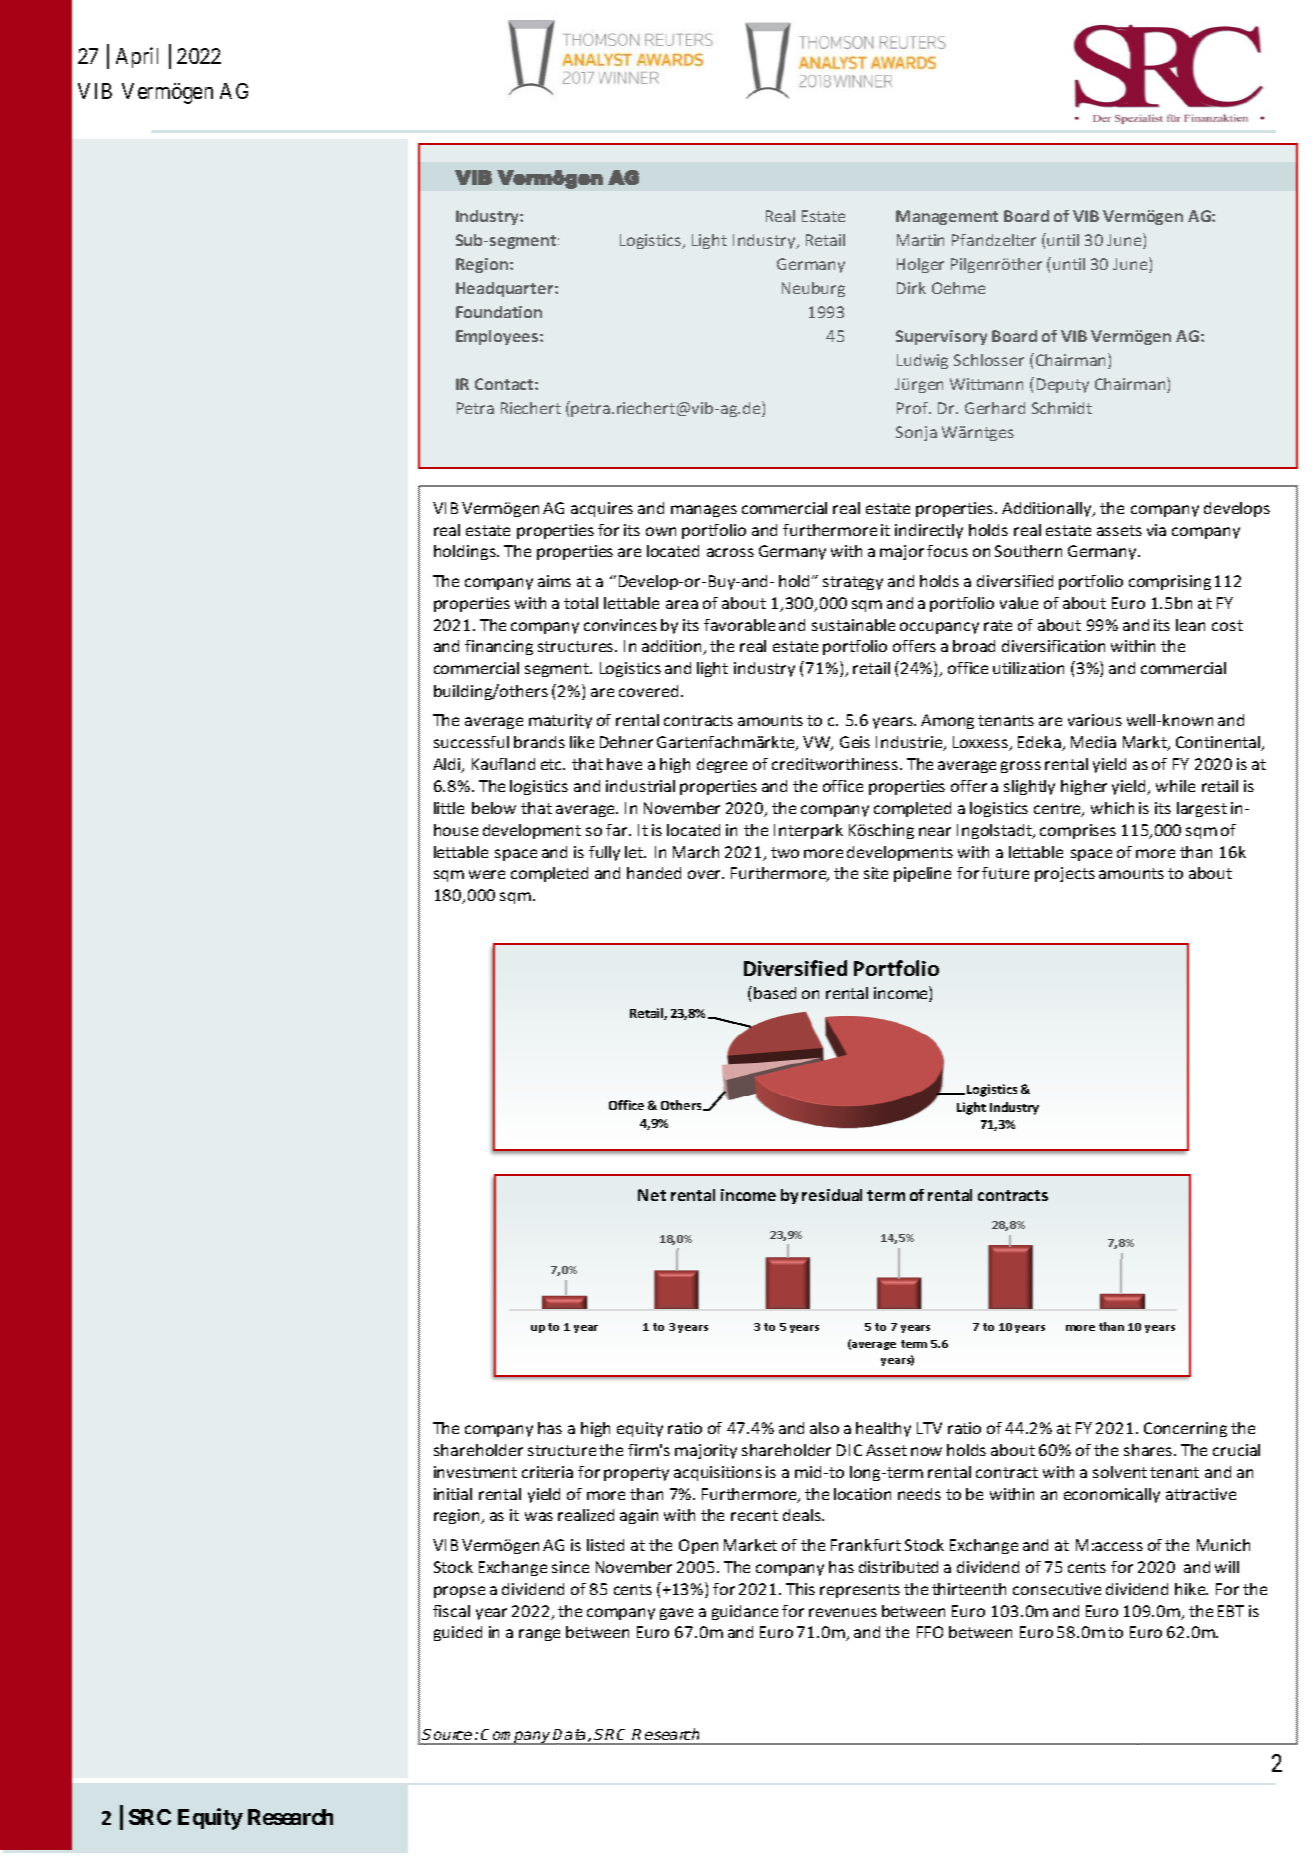 This page has height=1858, width=1314. I want to click on were, so click(487, 874).
